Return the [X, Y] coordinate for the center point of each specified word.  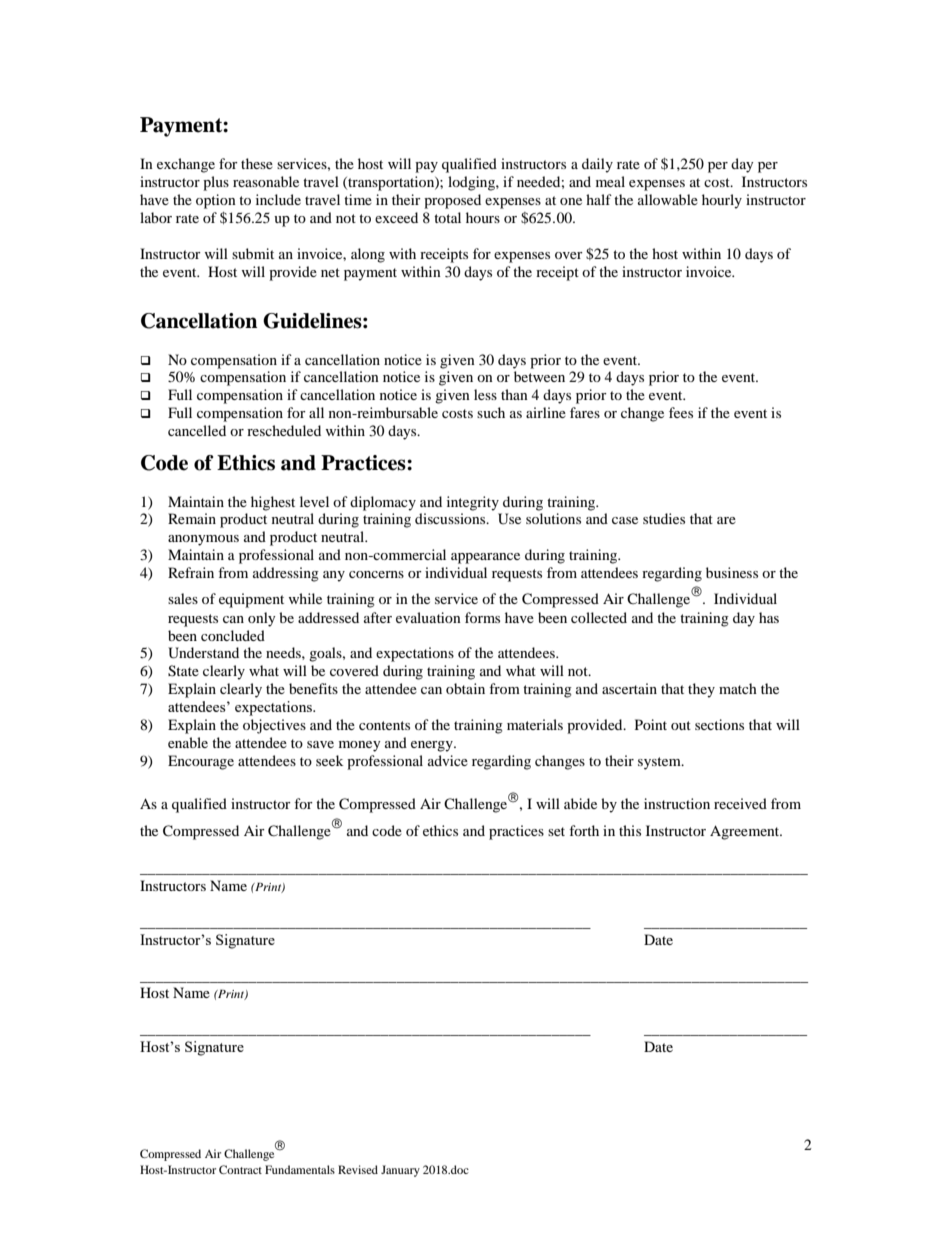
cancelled [197, 430]
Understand [203, 653]
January [400, 1171]
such [491, 412]
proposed [452, 201]
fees [681, 412]
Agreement [746, 832]
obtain [465, 688]
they [701, 690]
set [556, 831]
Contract [240, 1169]
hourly [722, 201]
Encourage [201, 762]
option [216, 201]
